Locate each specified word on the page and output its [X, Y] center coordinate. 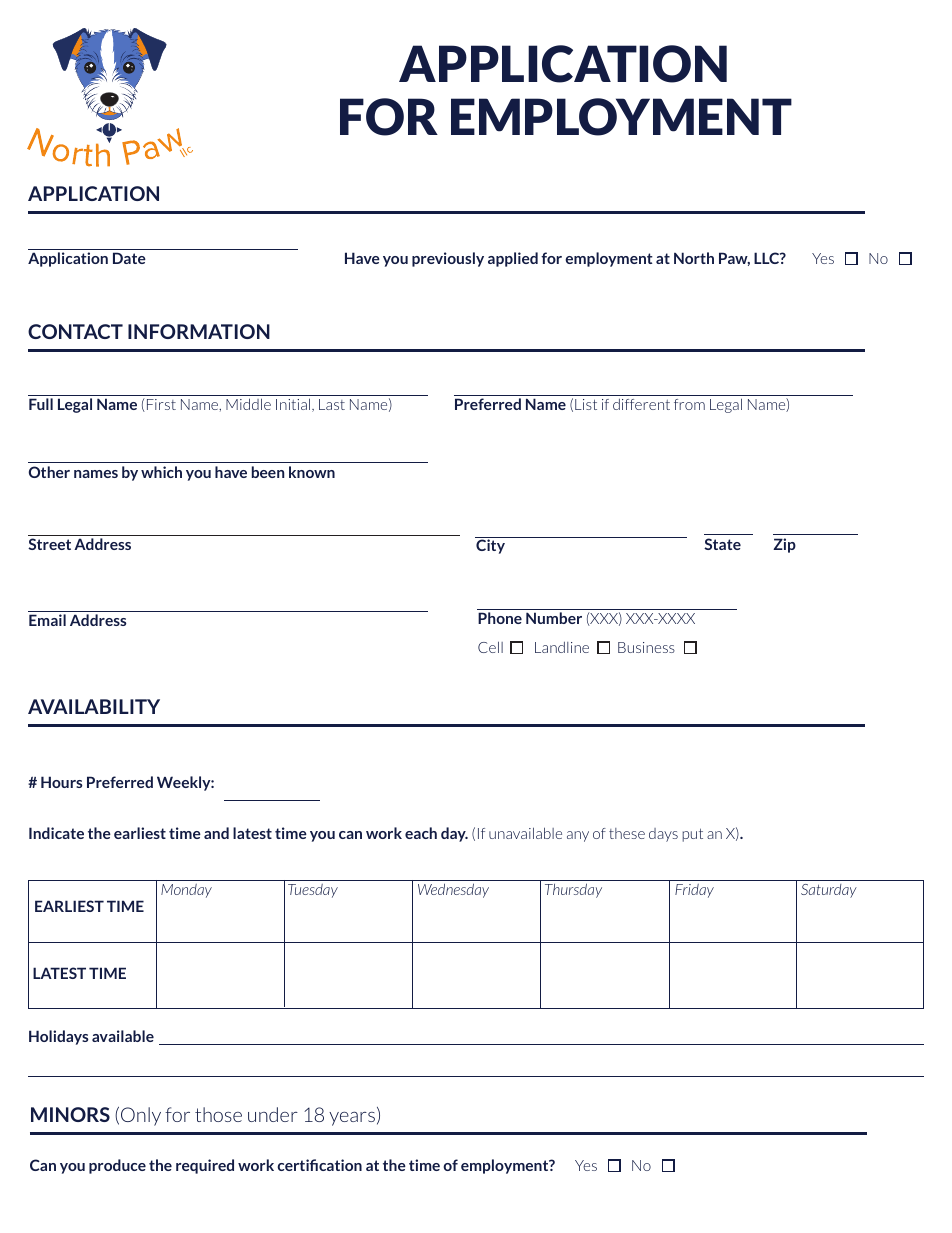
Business [646, 647]
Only [141, 1116]
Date [129, 258]
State [722, 544]
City [491, 545]
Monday [186, 891]
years [352, 1118]
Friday [694, 891]
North [694, 258]
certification [319, 1165]
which [161, 472]
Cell [490, 647]
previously [448, 259]
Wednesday [453, 890]
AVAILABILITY [94, 706]
